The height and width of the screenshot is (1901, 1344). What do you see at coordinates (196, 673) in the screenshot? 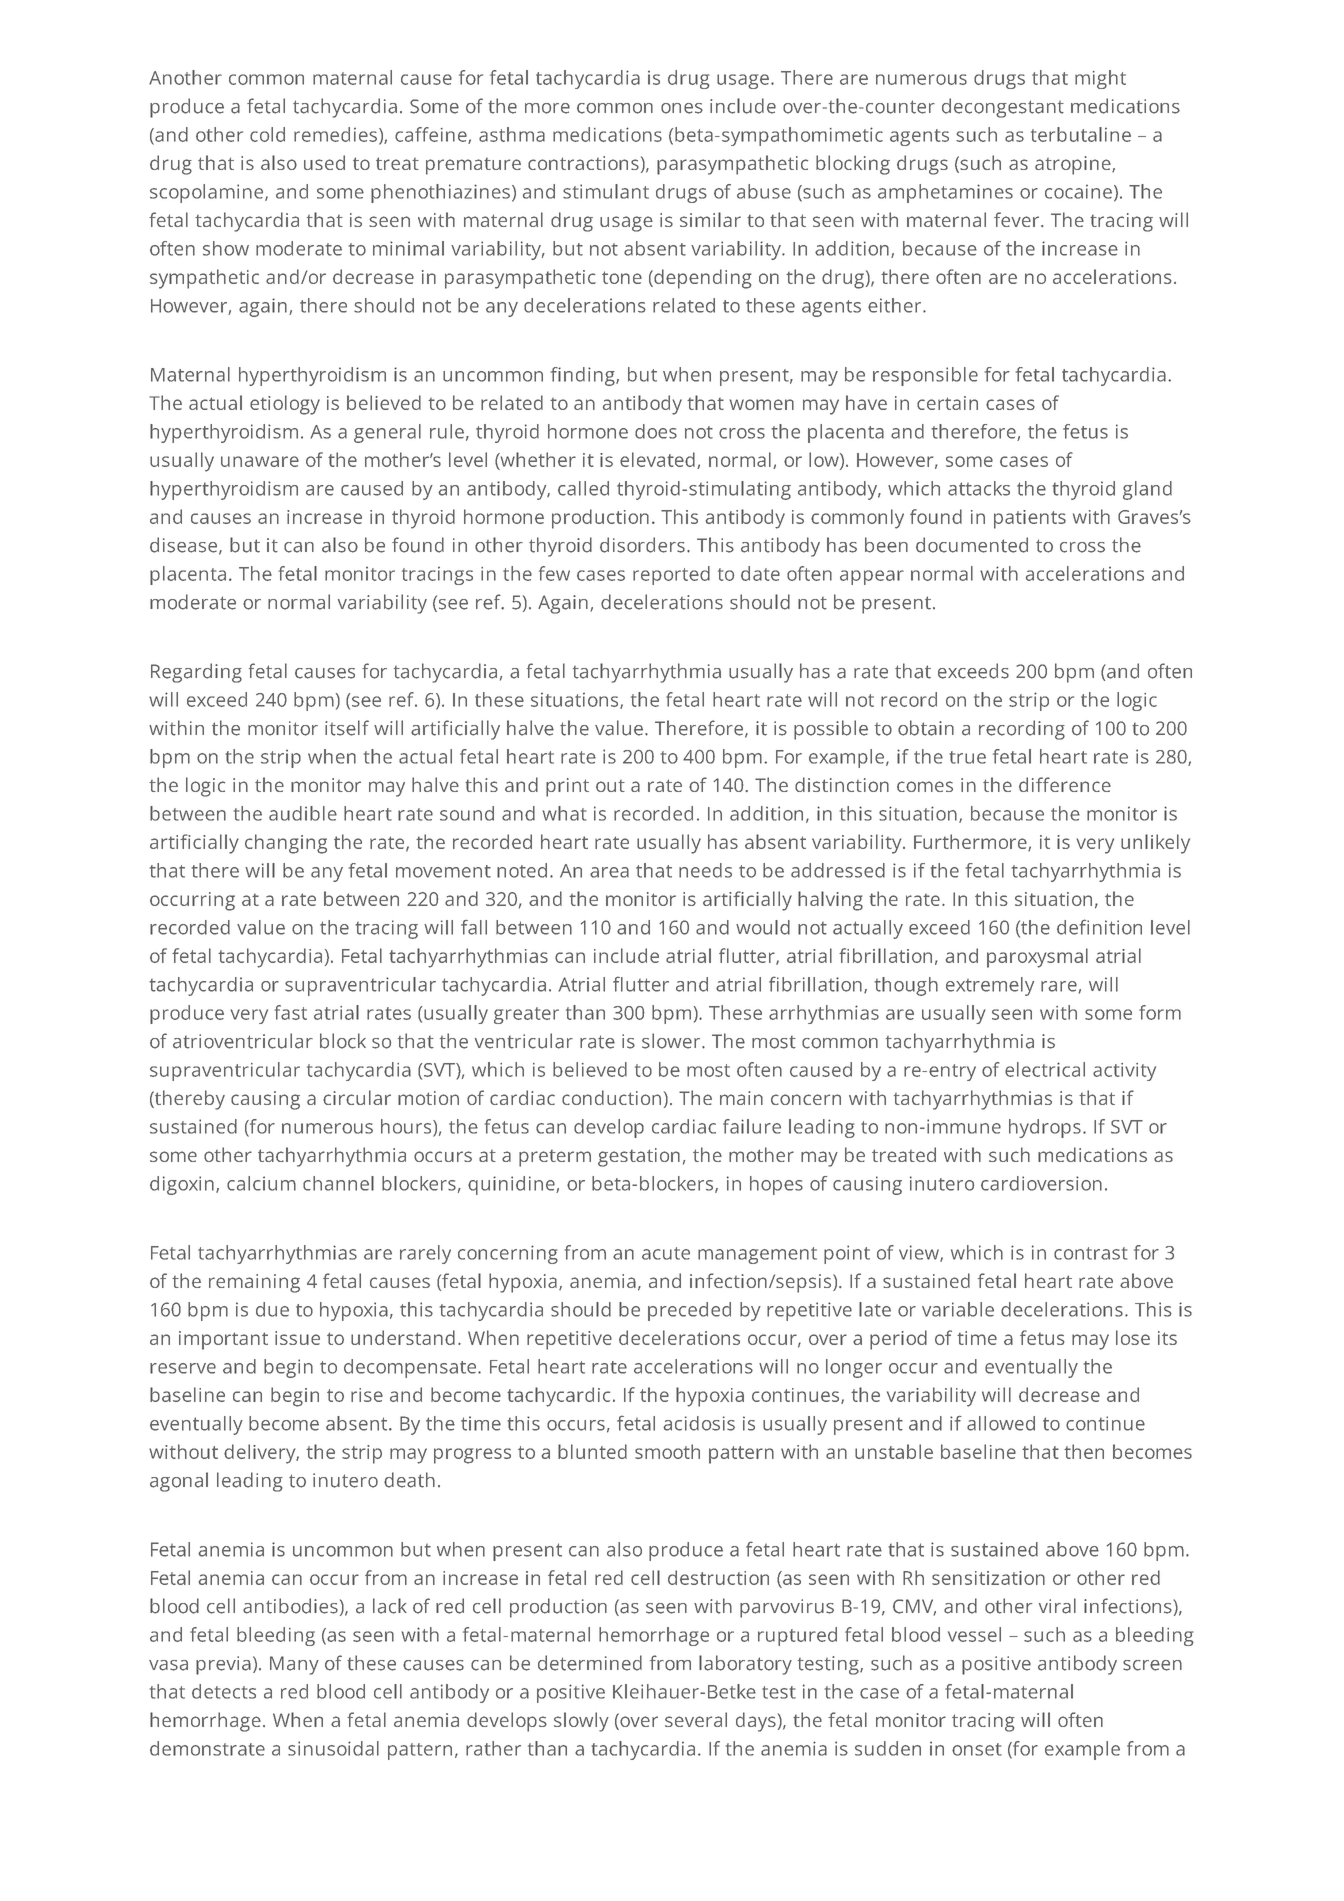
I see `Regarding` at bounding box center [196, 673].
